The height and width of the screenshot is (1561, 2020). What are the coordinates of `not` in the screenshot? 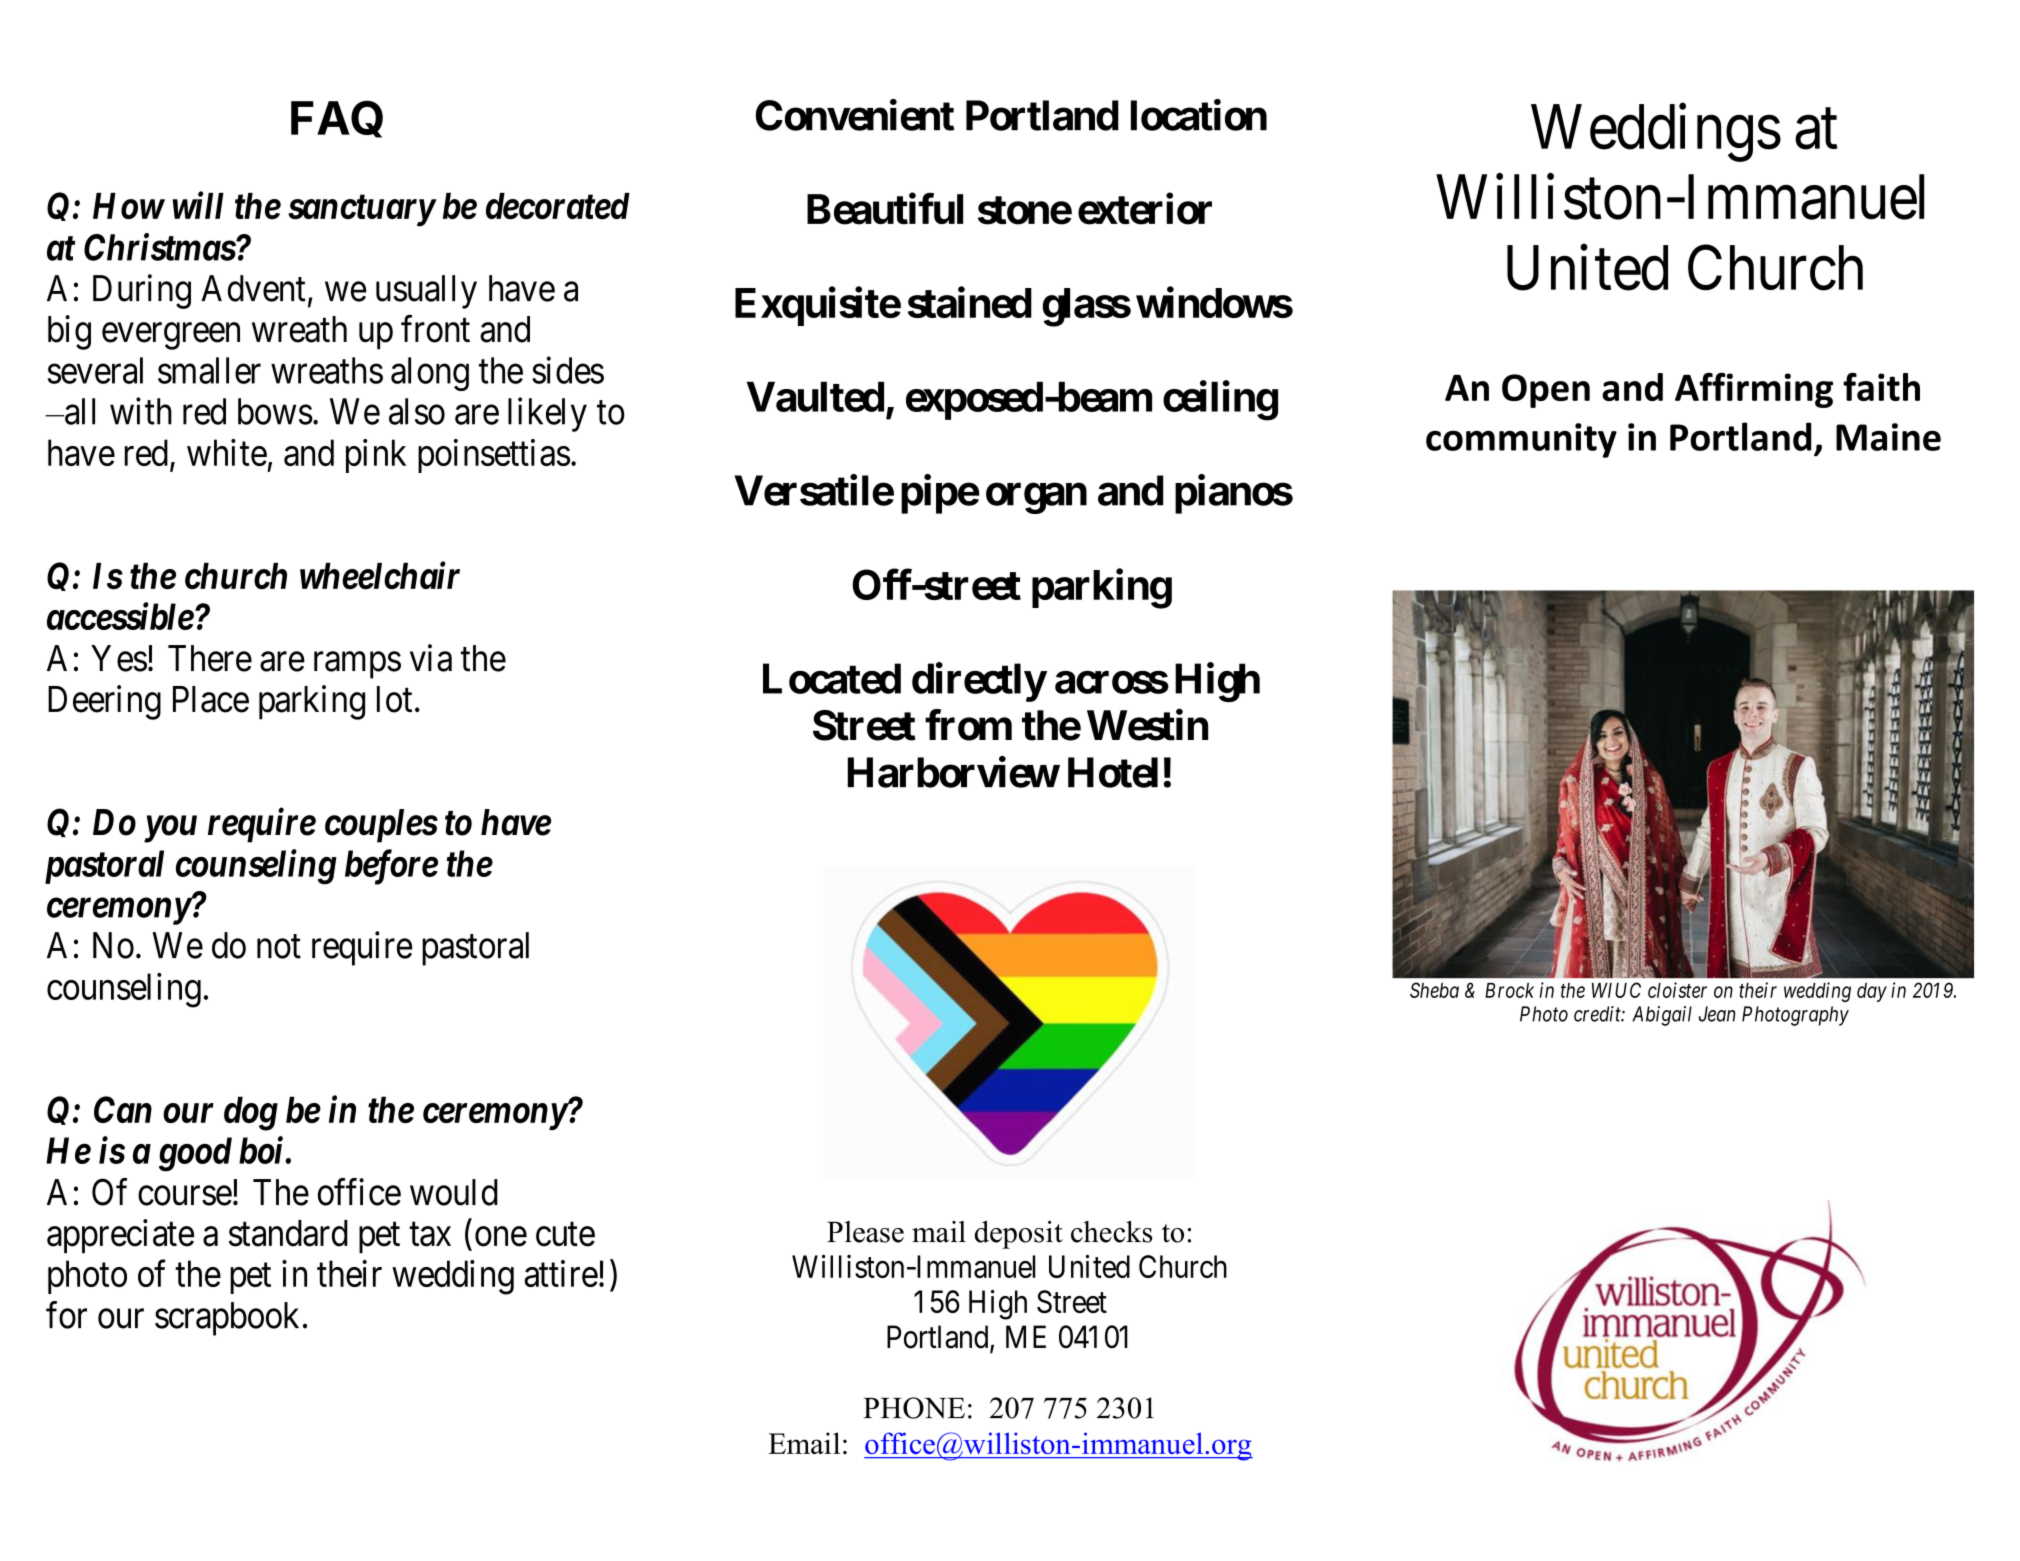 It's located at (279, 947).
